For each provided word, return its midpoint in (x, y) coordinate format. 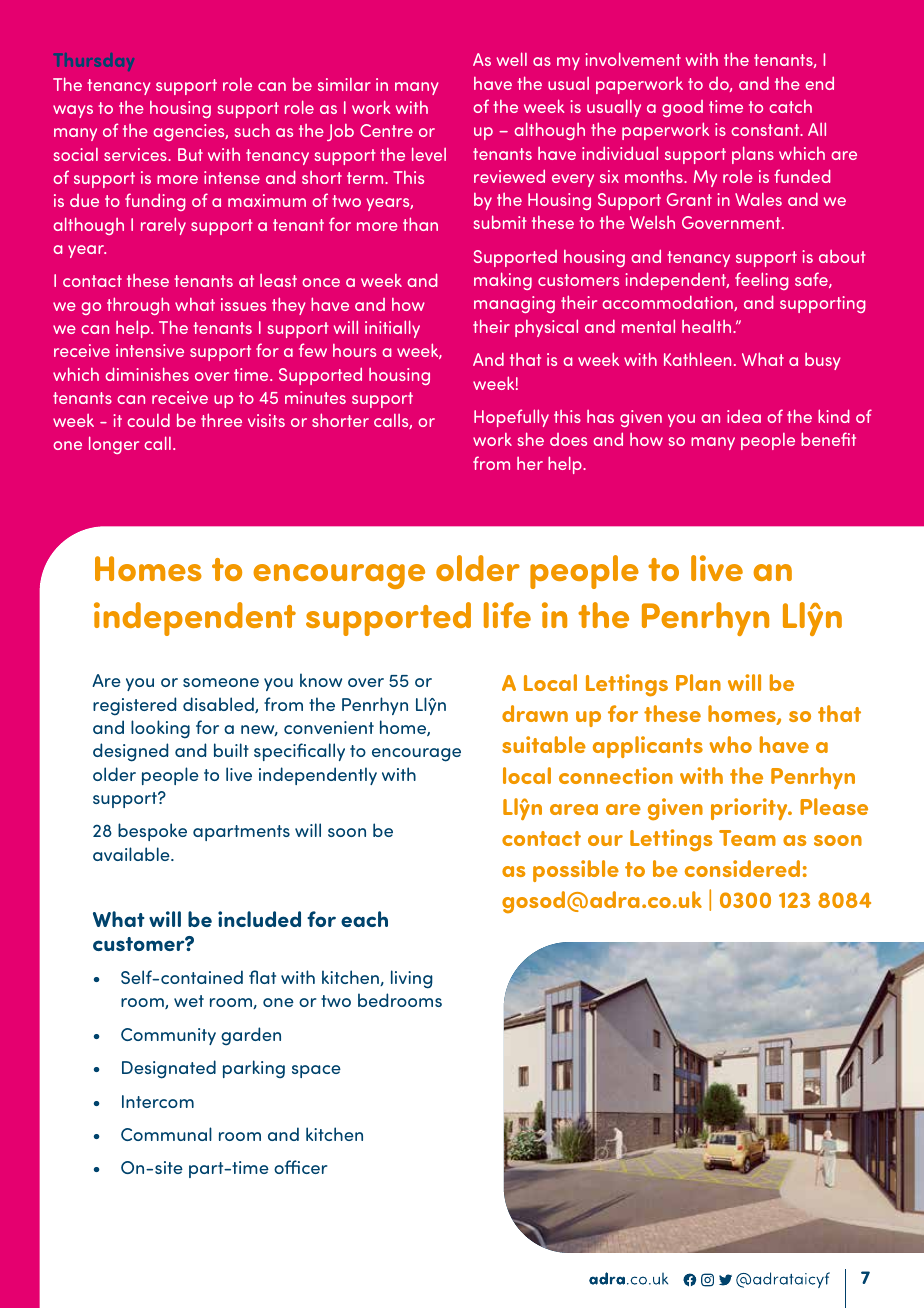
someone (221, 682)
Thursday (94, 62)
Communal (166, 1134)
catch (790, 106)
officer (300, 1167)
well (512, 59)
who (730, 744)
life (507, 615)
